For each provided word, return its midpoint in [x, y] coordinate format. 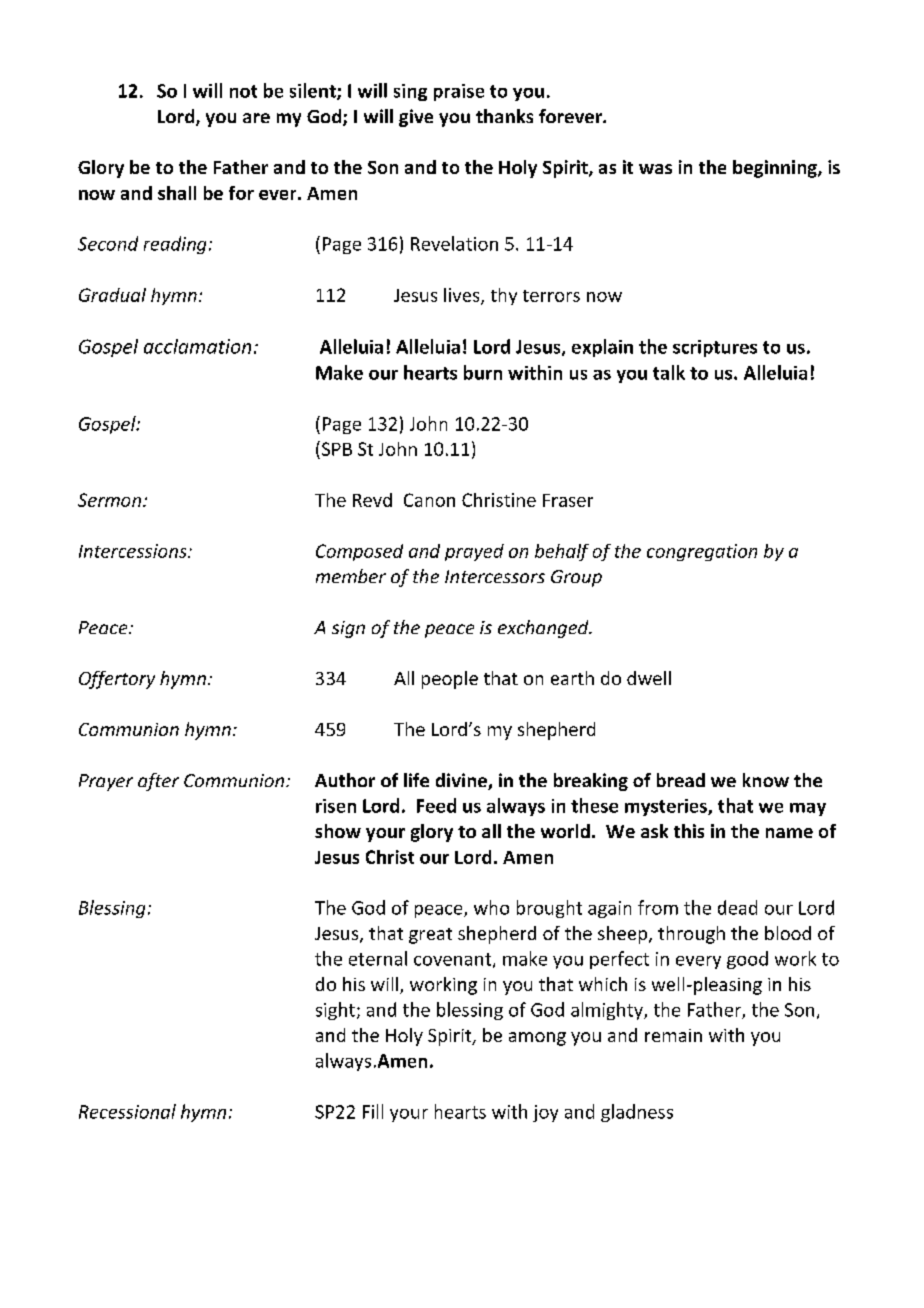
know [766, 780]
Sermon [109, 500]
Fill [373, 1111]
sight [335, 1011]
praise [459, 92]
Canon [429, 500]
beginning [776, 169]
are [256, 118]
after [158, 782]
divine [462, 781]
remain [673, 1035]
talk [669, 372]
